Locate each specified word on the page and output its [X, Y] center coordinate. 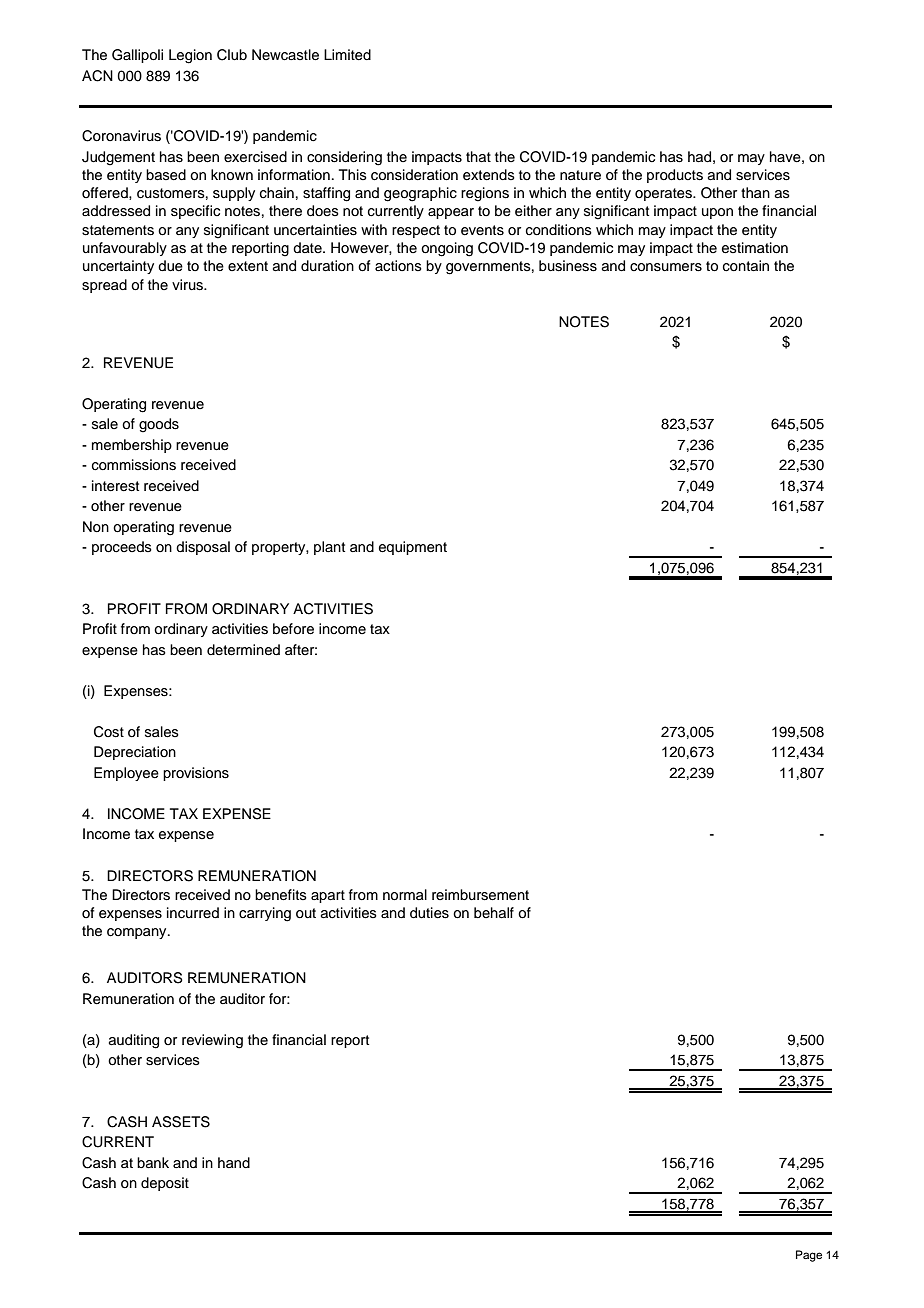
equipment [413, 548]
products [675, 176]
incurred [193, 913]
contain [746, 266]
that [478, 156]
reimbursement [480, 895]
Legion [190, 56]
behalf [494, 912]
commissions [134, 465]
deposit [165, 1184]
